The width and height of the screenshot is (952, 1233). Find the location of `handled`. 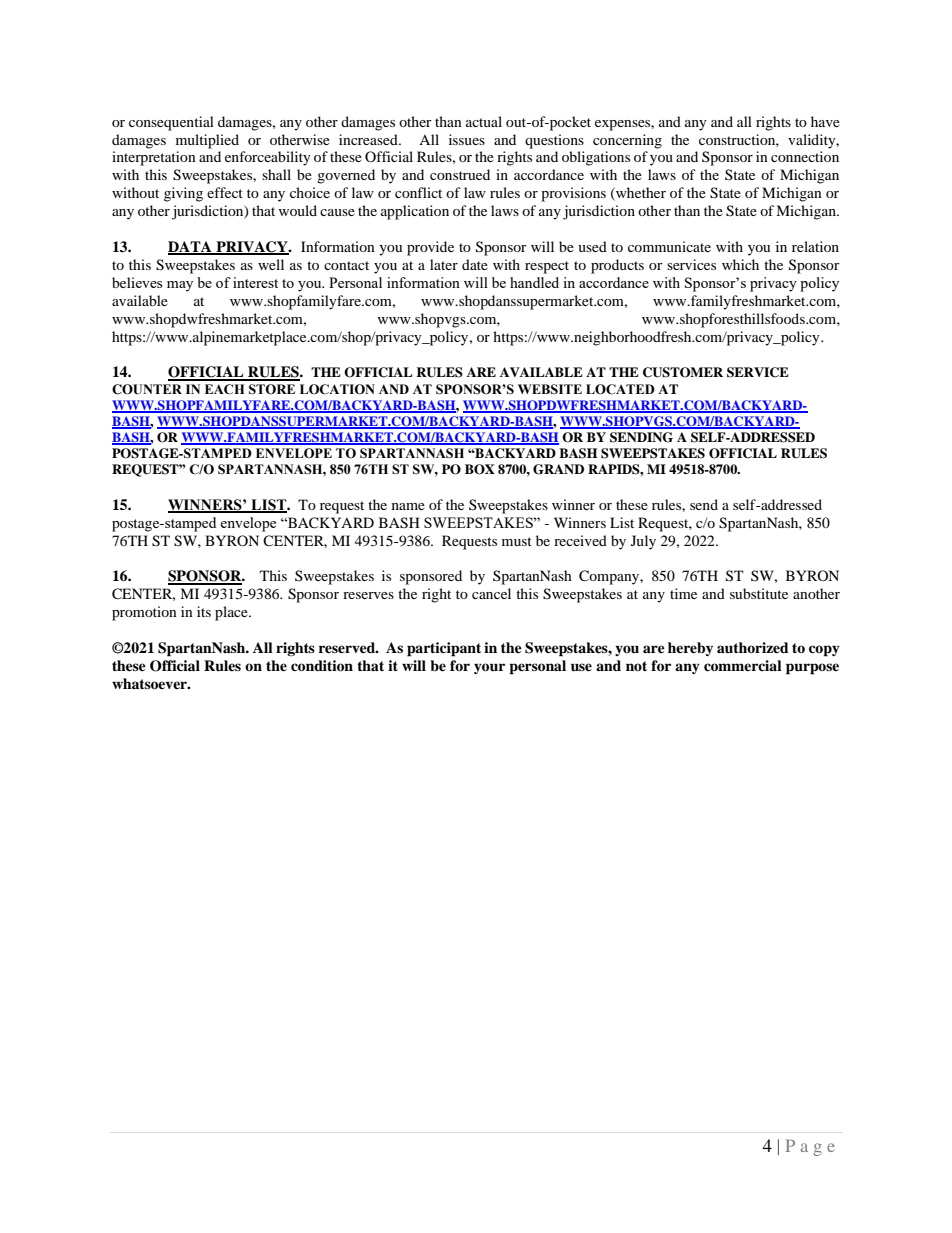

handled is located at coordinates (534, 282).
